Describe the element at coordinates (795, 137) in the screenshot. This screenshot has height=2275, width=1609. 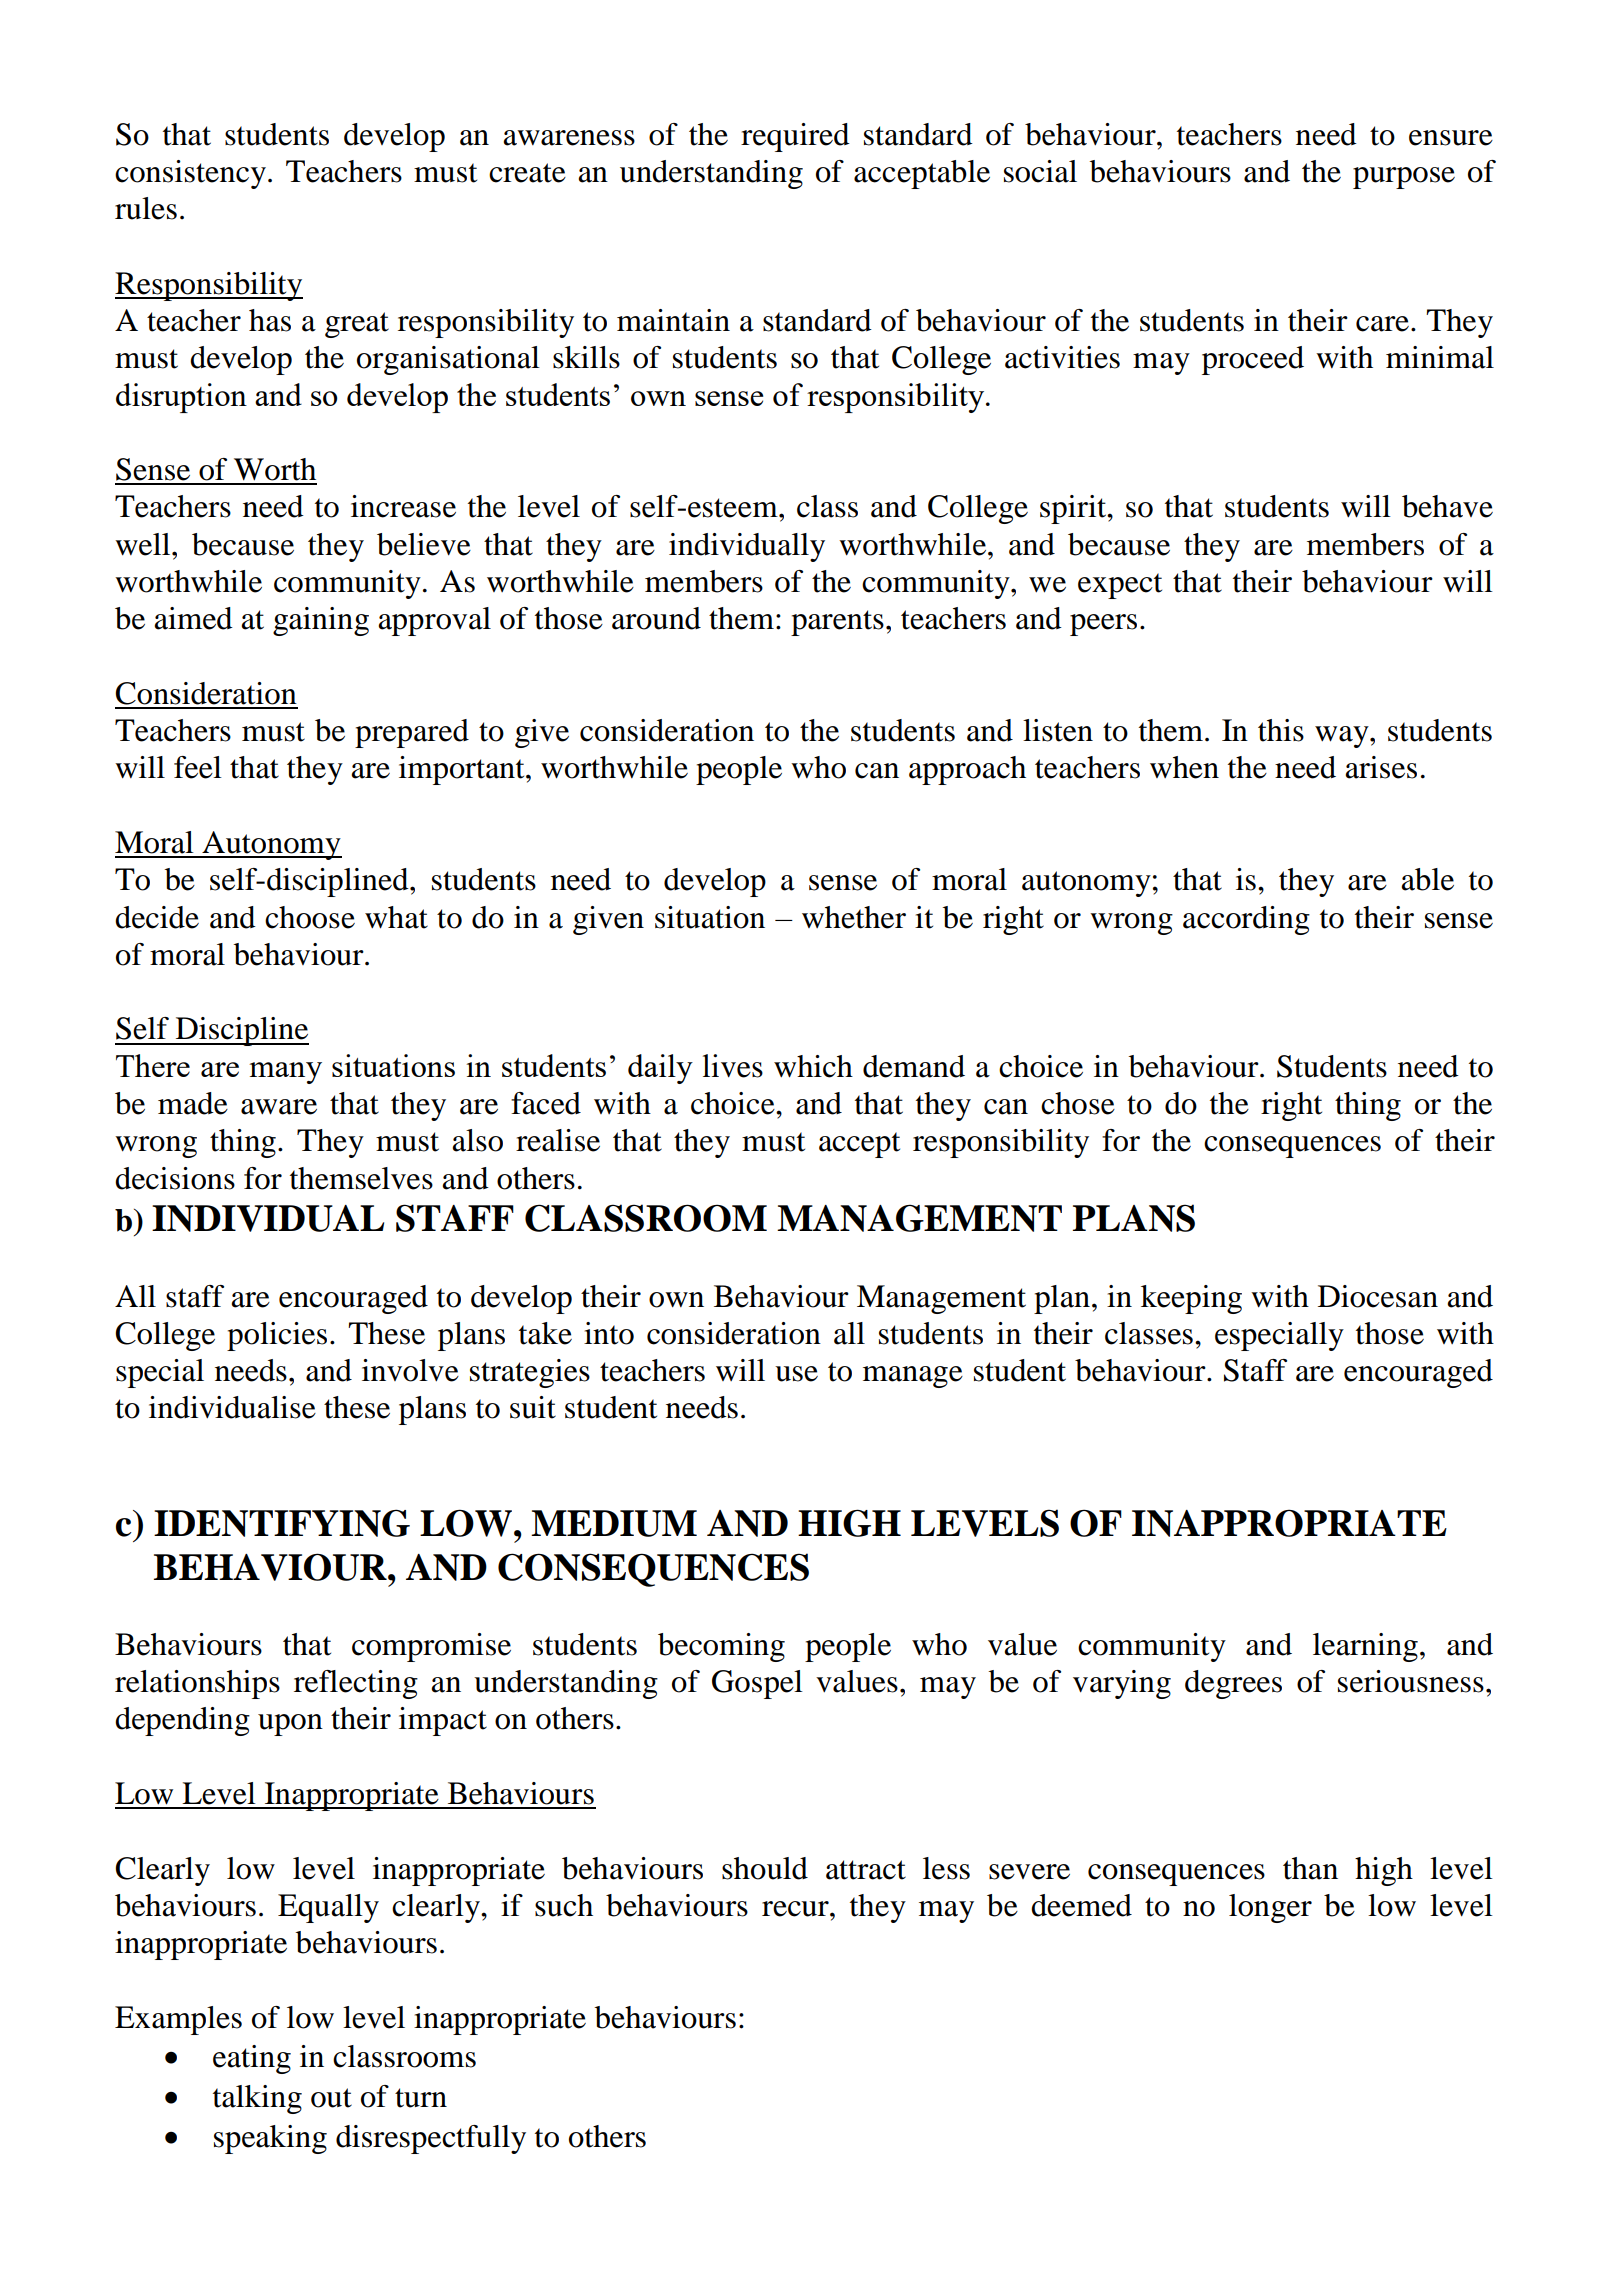
I see `required` at that location.
